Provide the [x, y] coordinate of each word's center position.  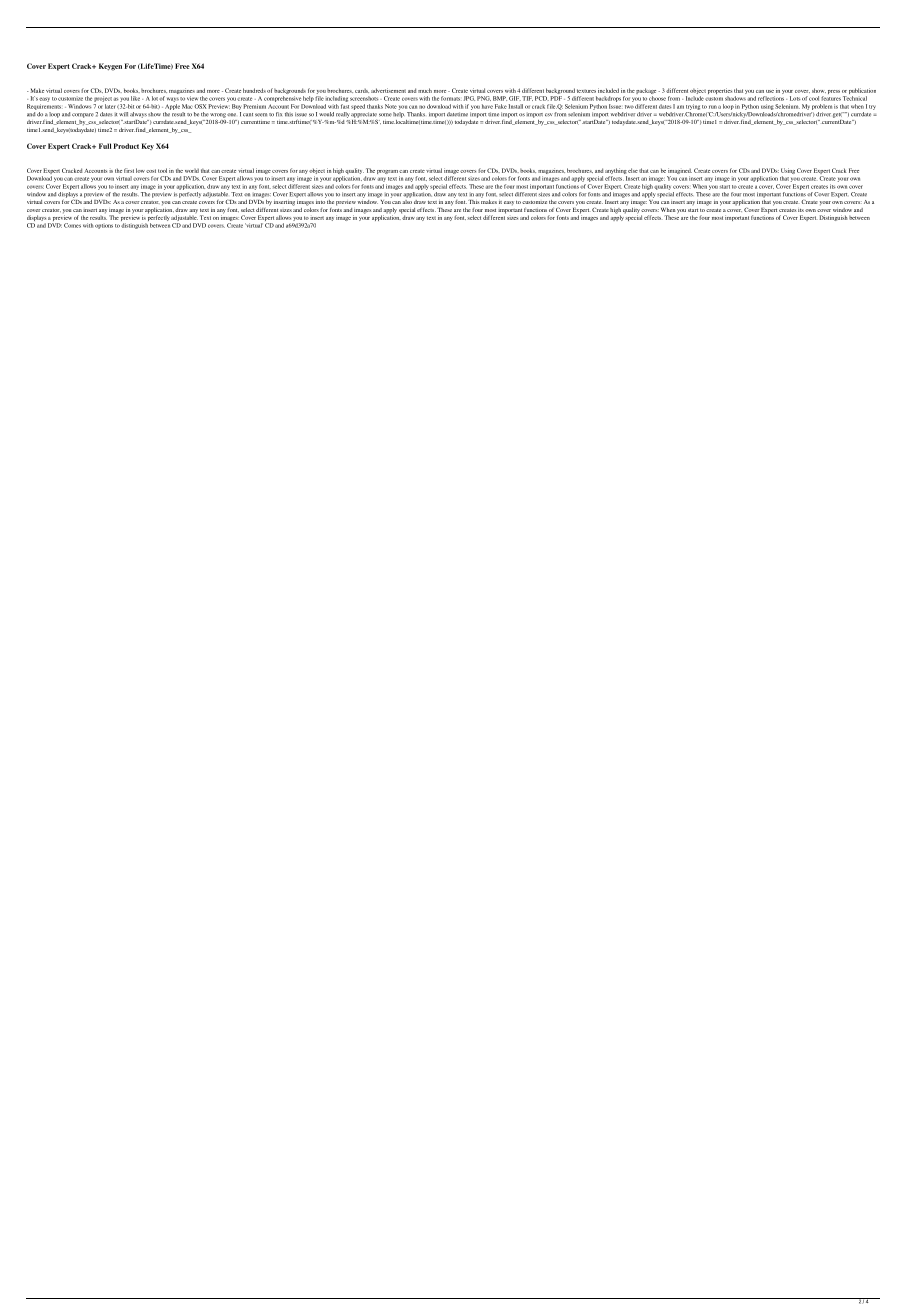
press [834, 92]
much [425, 90]
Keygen [110, 67]
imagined [679, 172]
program [387, 172]
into [321, 200]
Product [126, 146]
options [104, 226]
